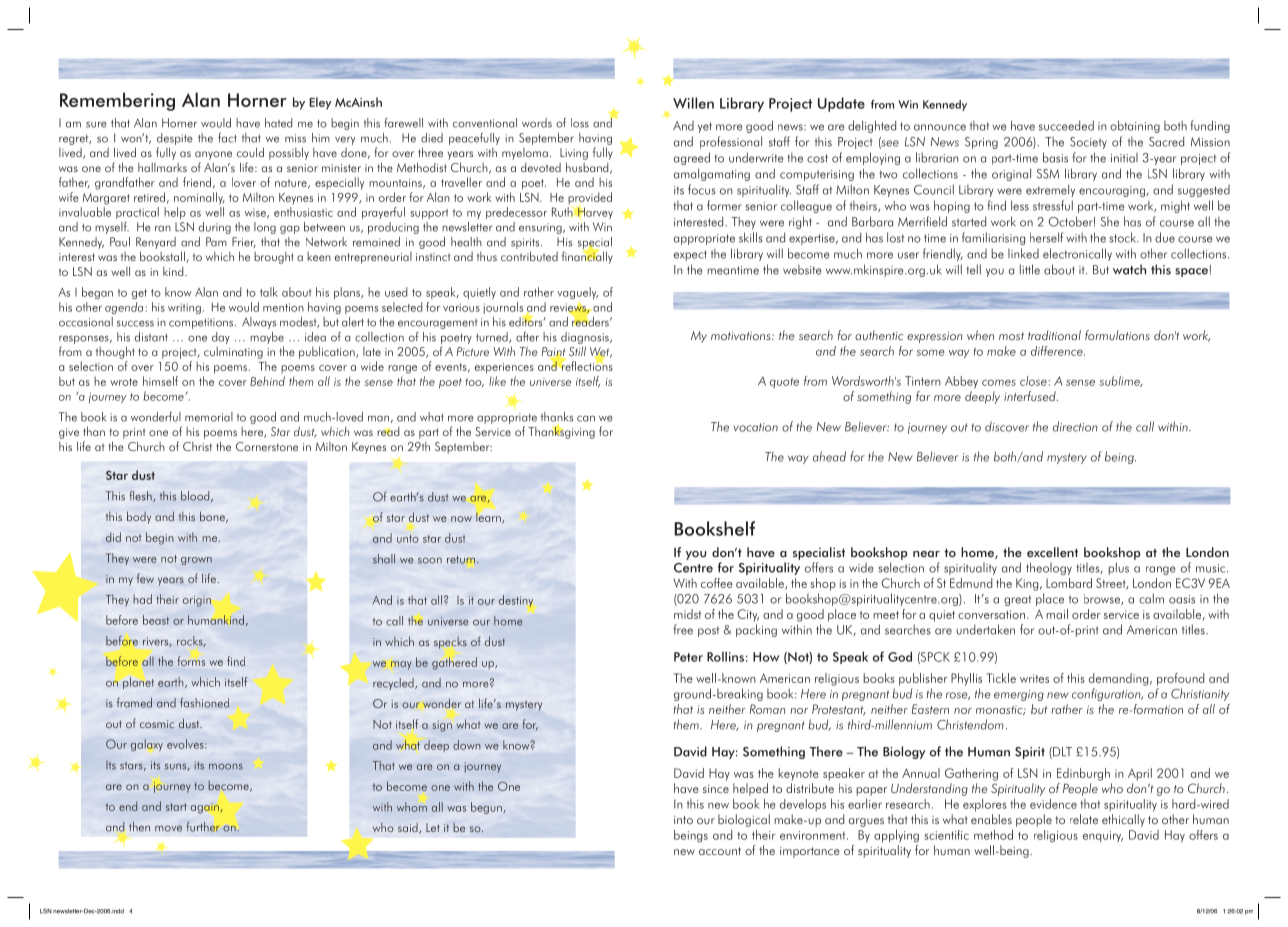 The width and height of the image is (1288, 927). I want to click on forms, so click(191, 661).
